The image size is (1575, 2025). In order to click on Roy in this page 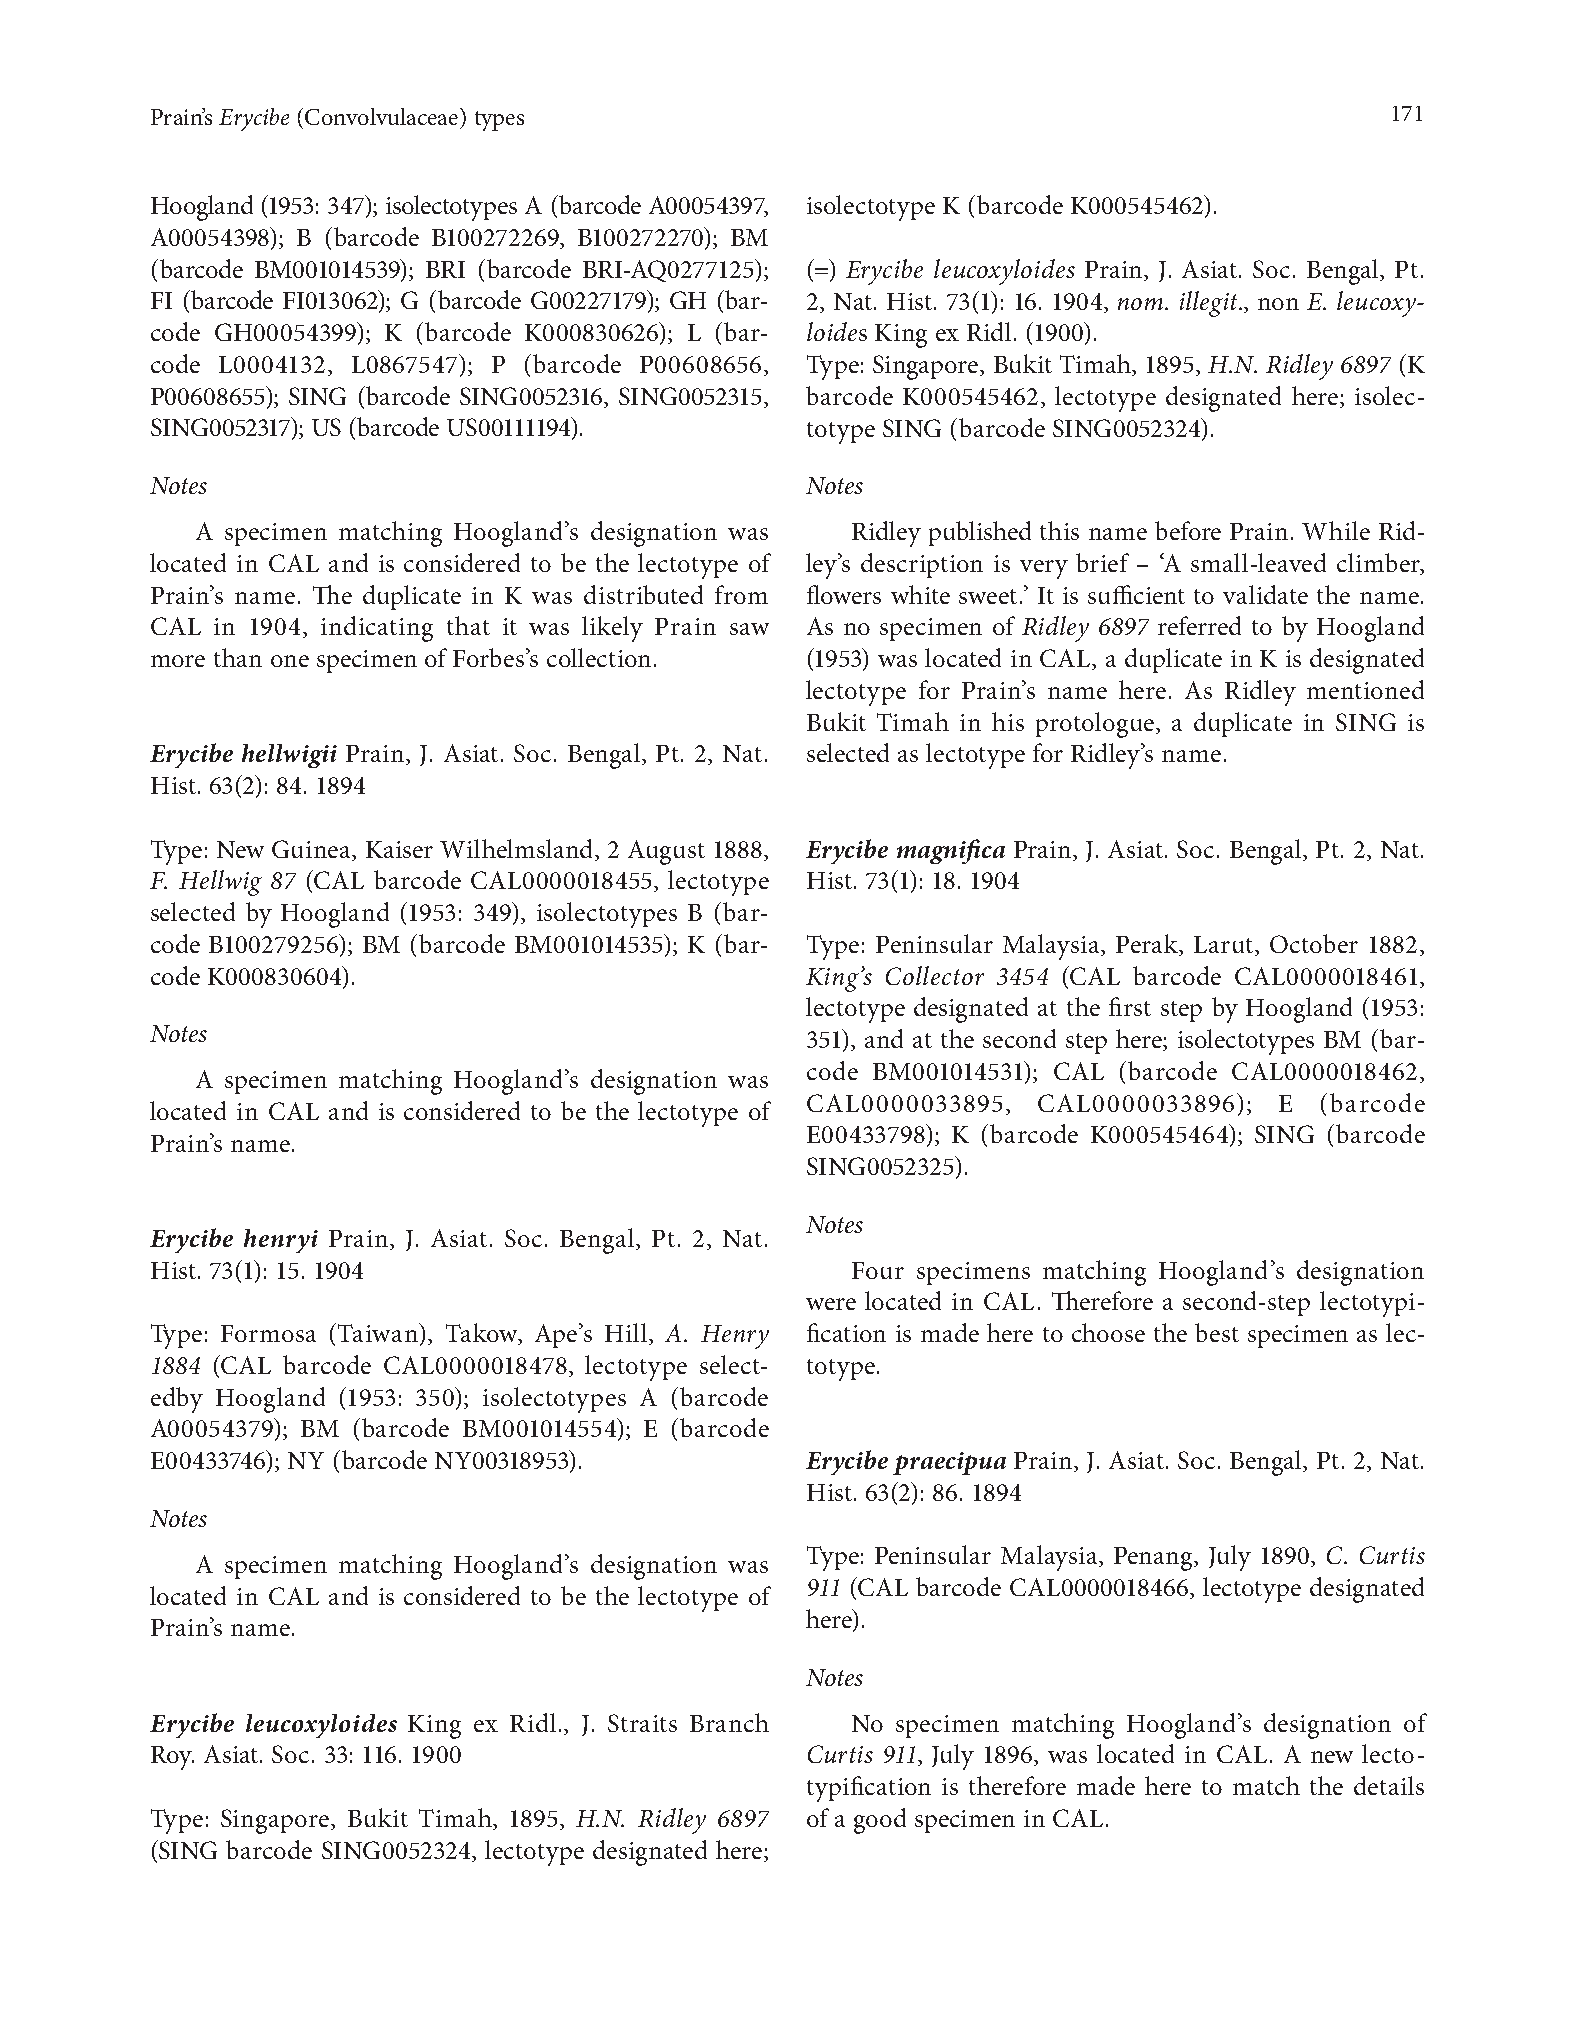, I will do `click(172, 1758)`.
